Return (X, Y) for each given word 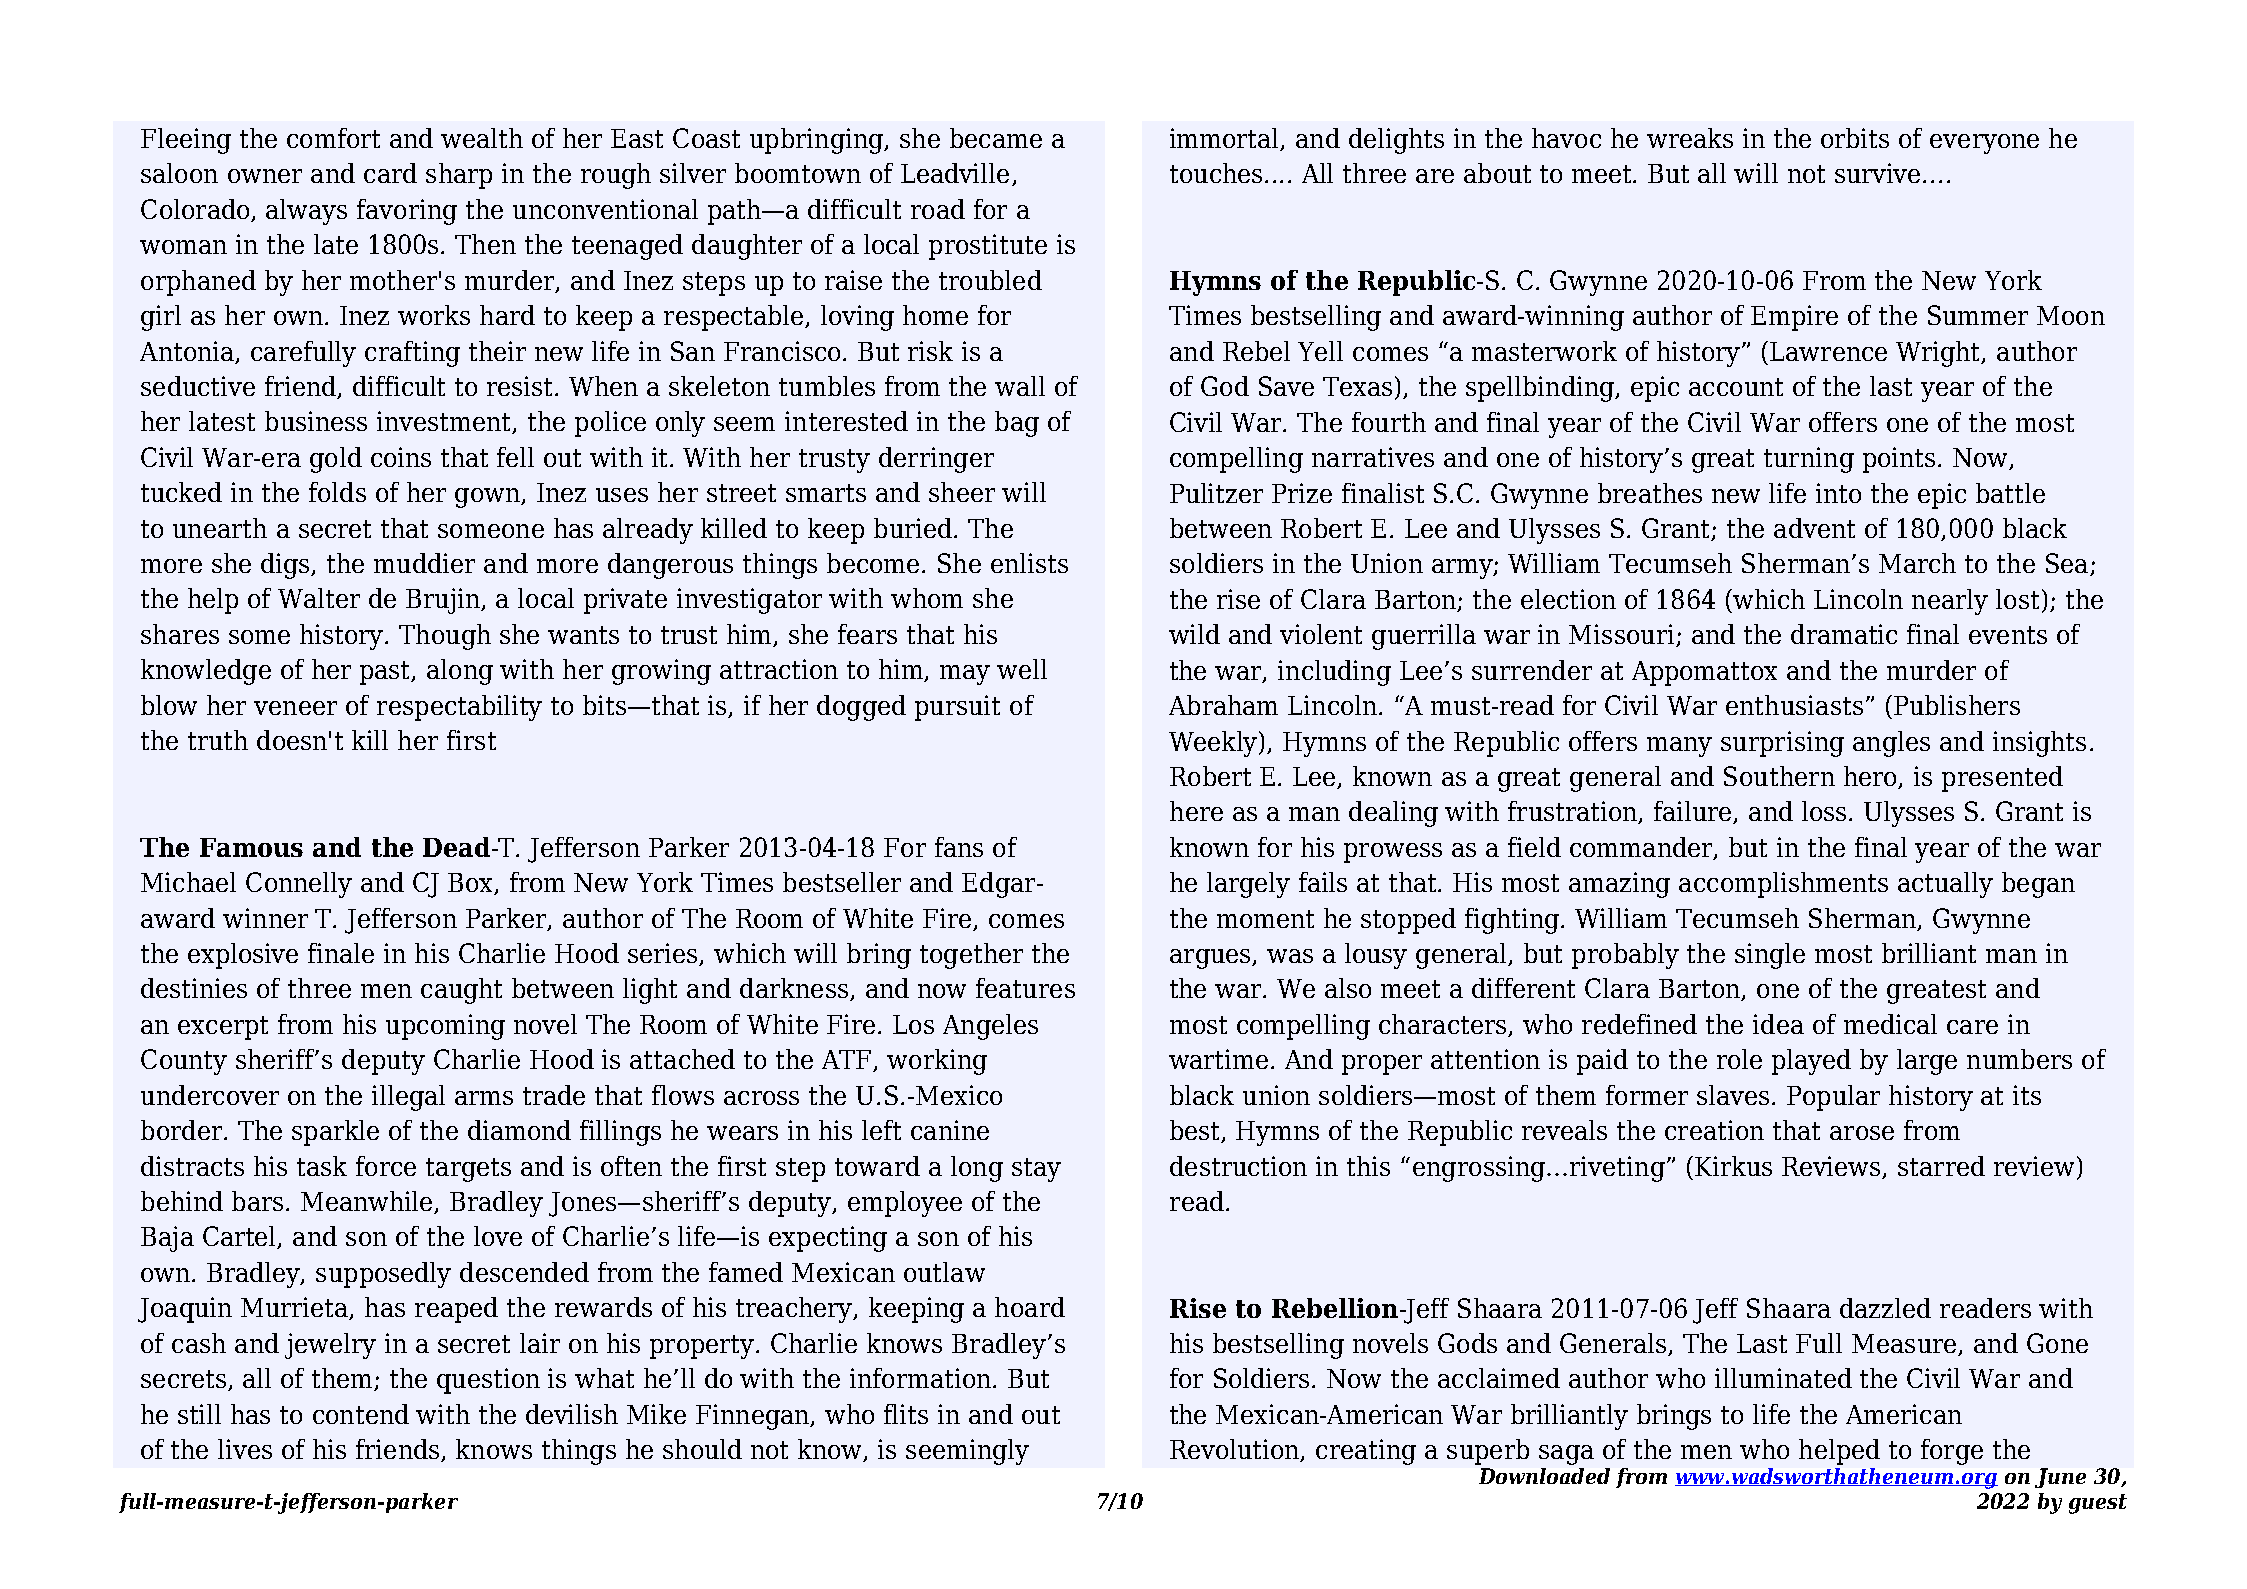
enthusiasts (1794, 705)
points (1899, 460)
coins (401, 457)
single (1770, 956)
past (386, 673)
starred (1941, 1166)
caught (461, 991)
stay (1036, 1170)
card (390, 173)
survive (1877, 173)
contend (361, 1414)
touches (1216, 173)
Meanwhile (368, 1202)
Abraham (1223, 705)
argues (1212, 959)
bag (1017, 424)
